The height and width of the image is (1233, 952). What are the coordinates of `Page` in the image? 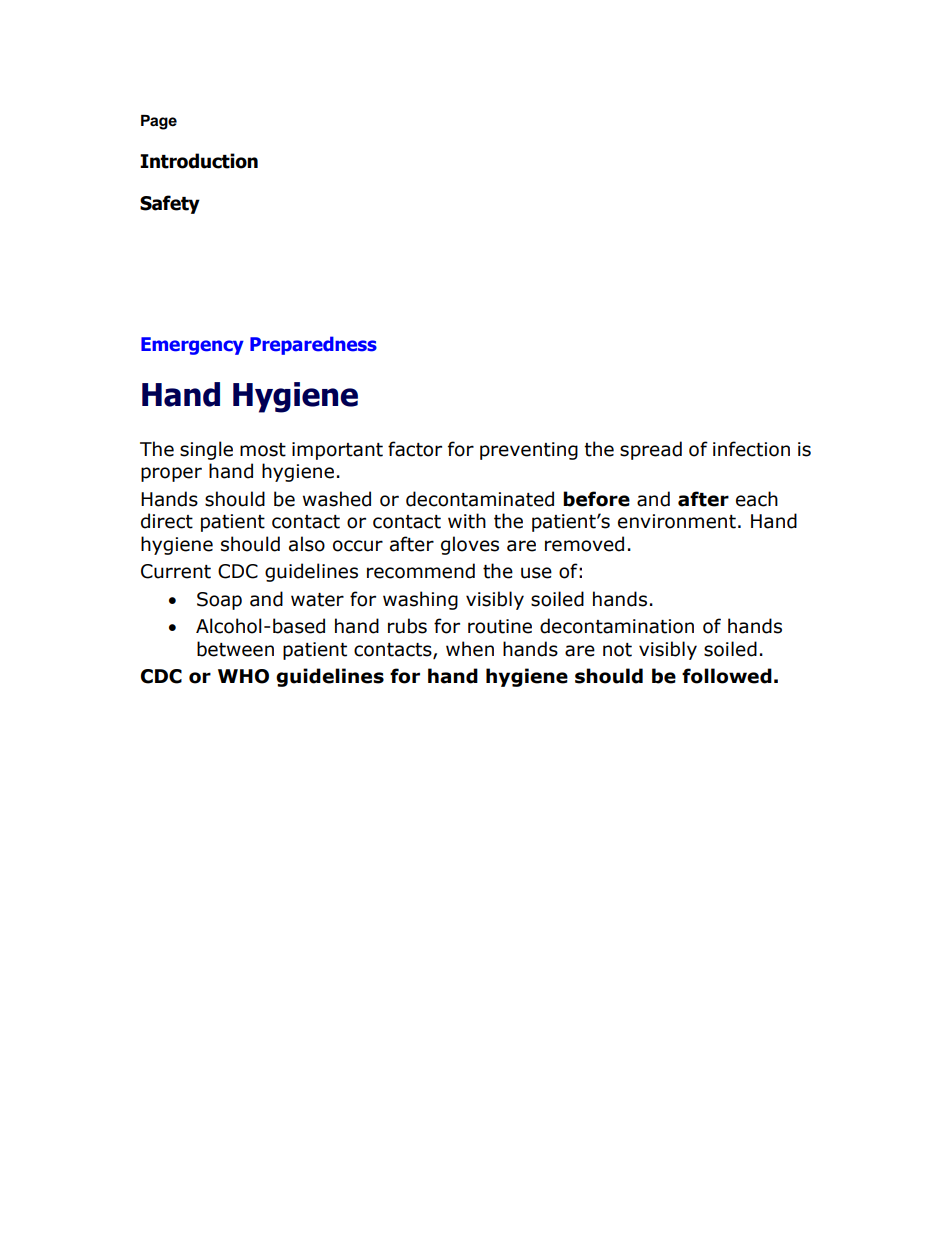 It's located at (159, 122).
